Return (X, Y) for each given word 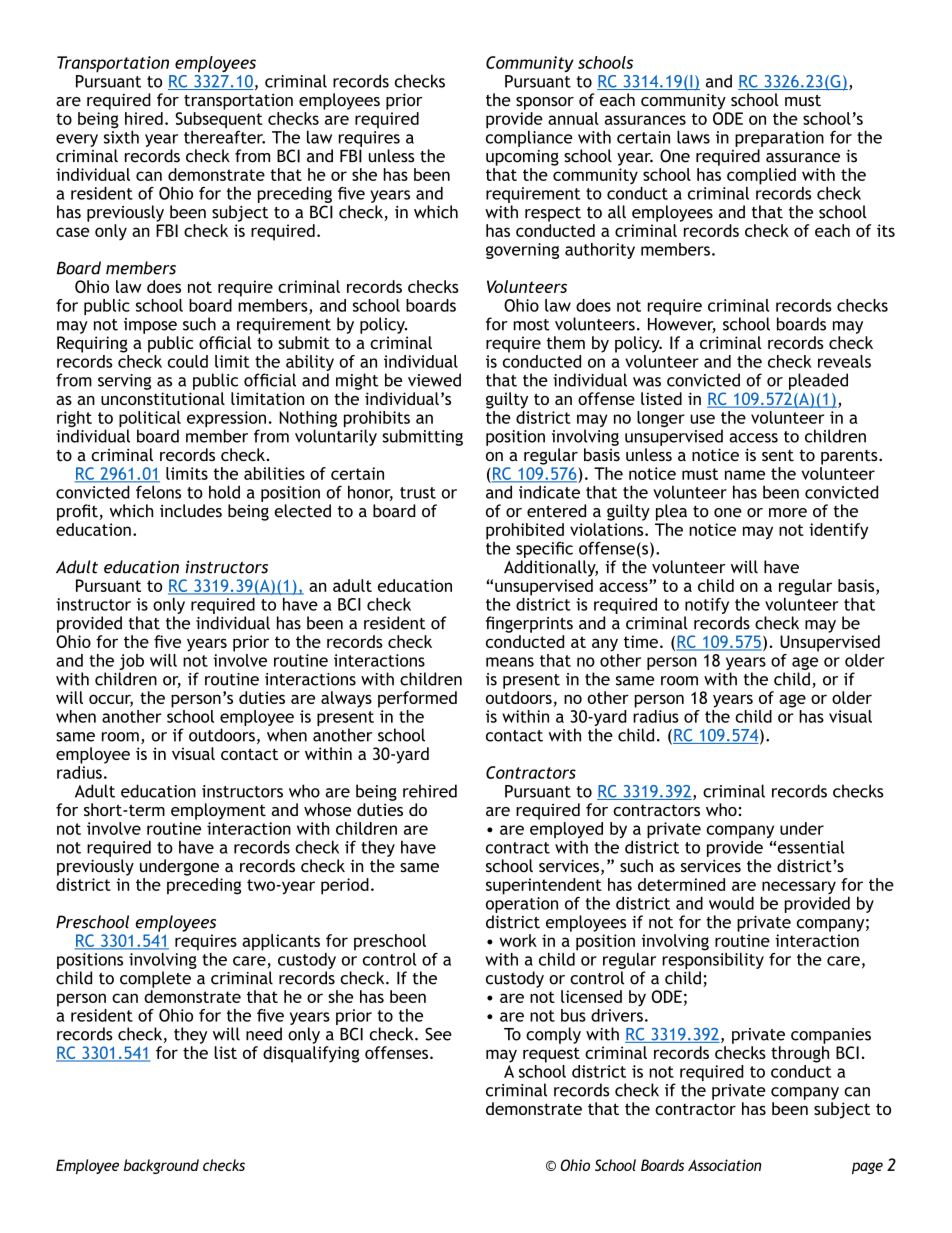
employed (566, 831)
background (161, 1166)
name (745, 475)
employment (218, 811)
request (551, 1055)
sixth (121, 136)
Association (724, 1165)
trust (418, 493)
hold (224, 492)
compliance (529, 137)
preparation (779, 139)
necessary (798, 889)
